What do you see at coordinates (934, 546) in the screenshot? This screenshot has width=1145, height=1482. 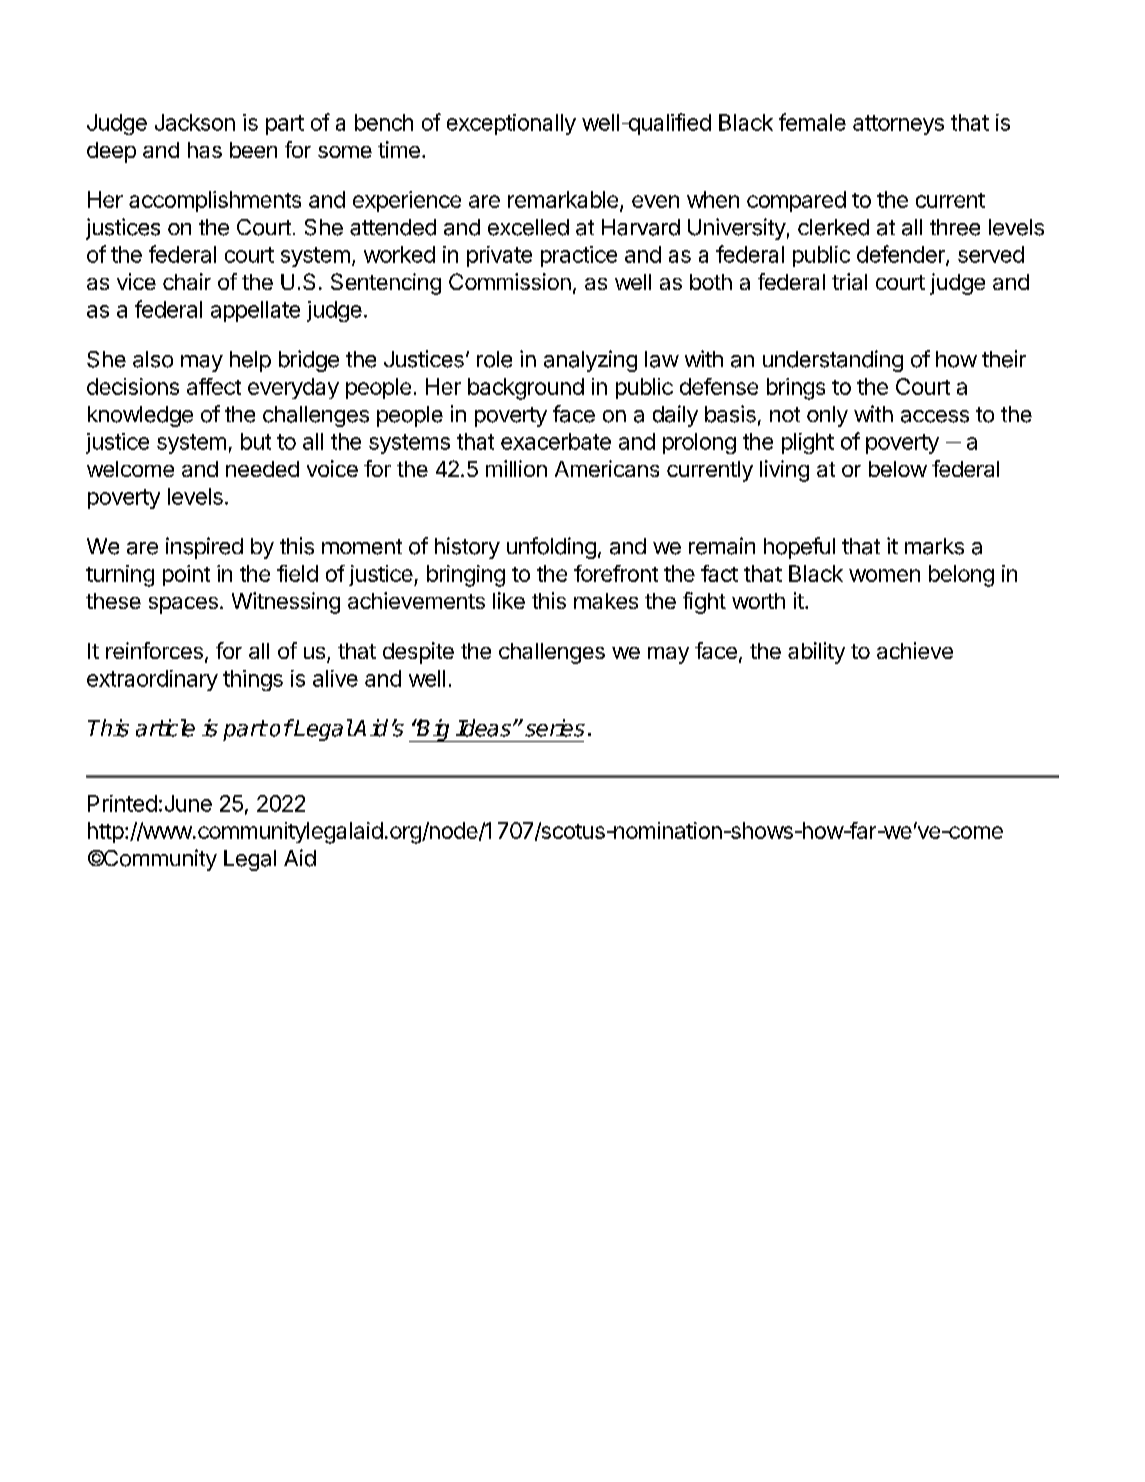 I see `marks` at bounding box center [934, 546].
